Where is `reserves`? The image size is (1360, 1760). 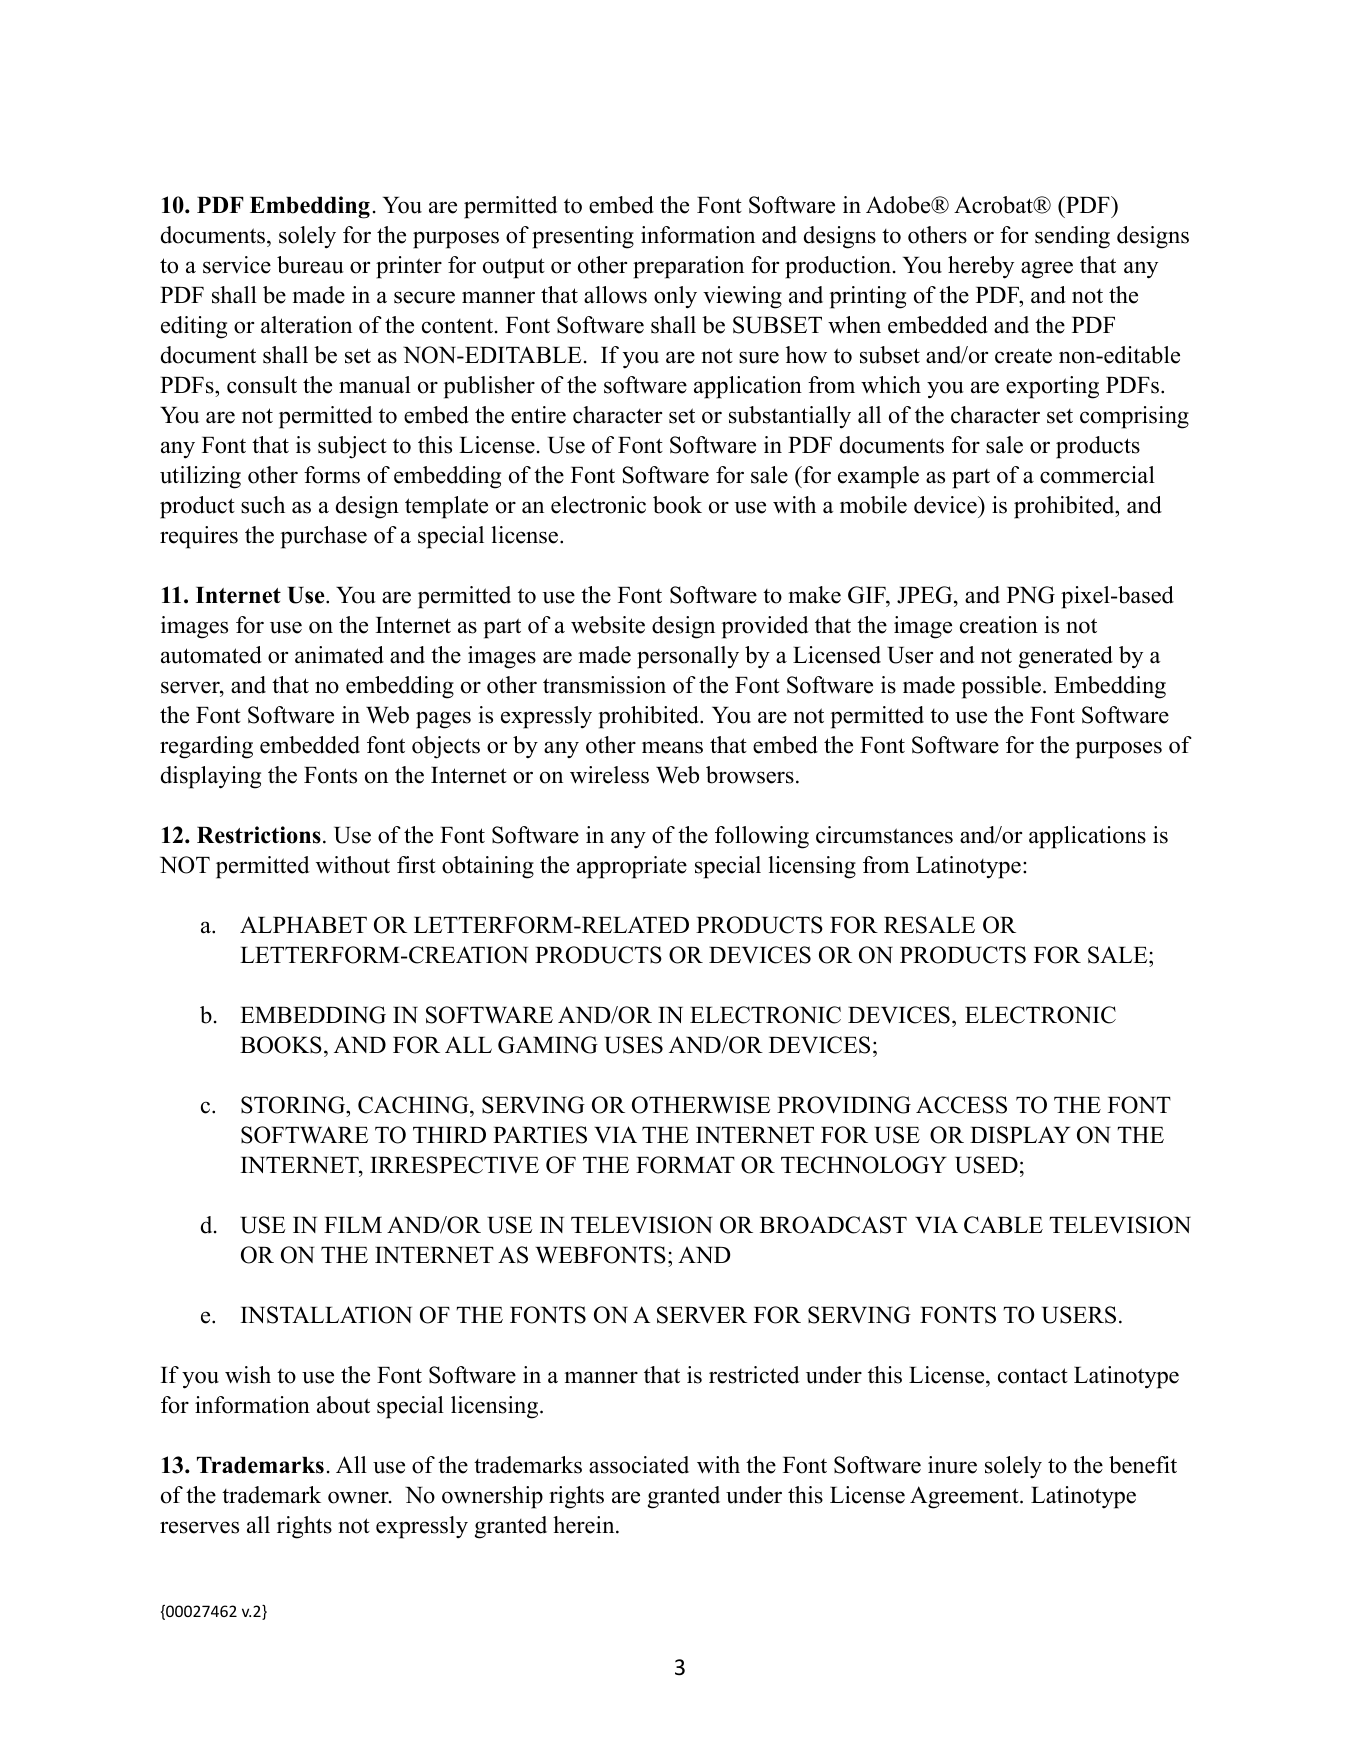
reserves is located at coordinates (199, 1527).
